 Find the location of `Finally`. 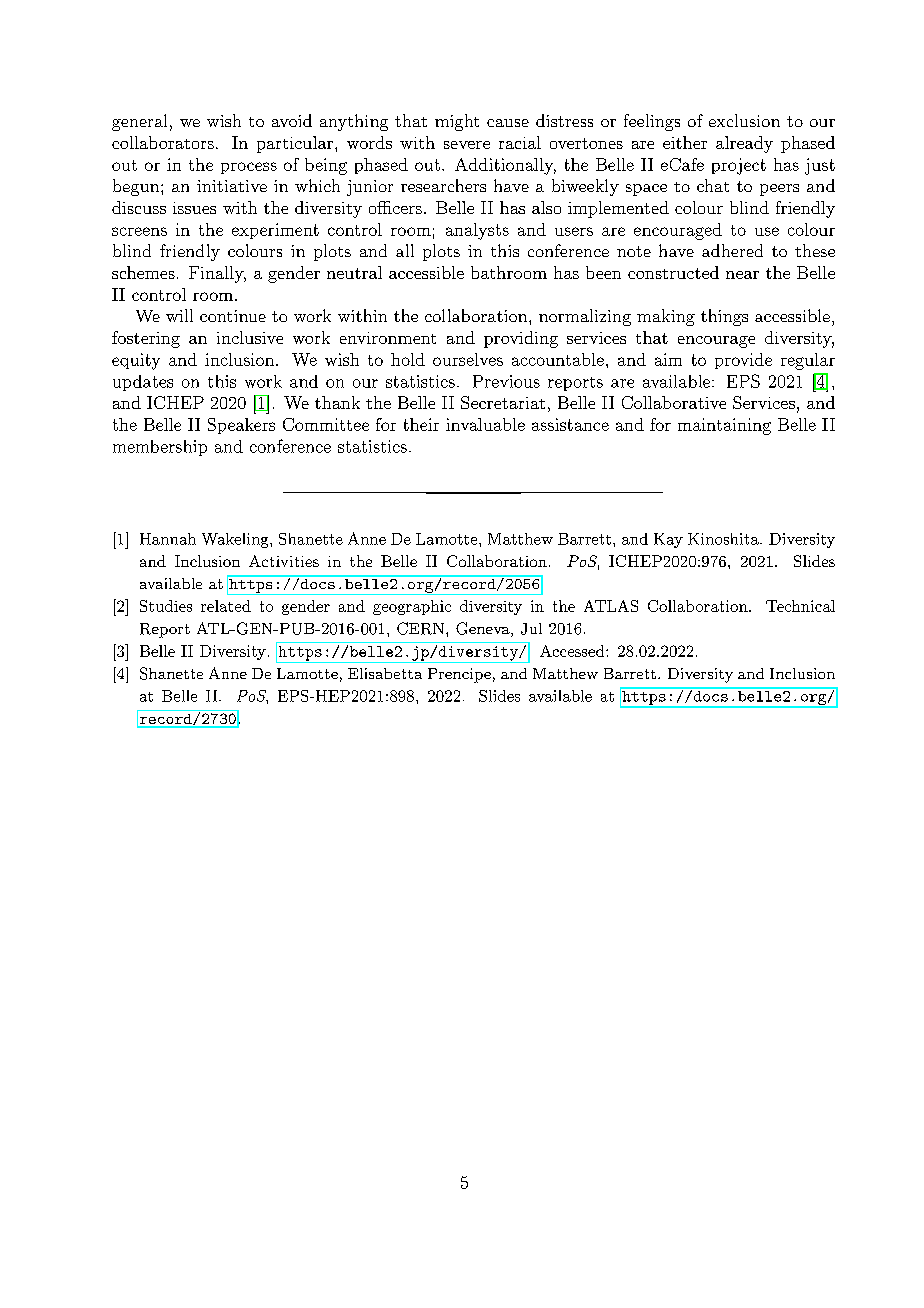

Finally is located at coordinates (217, 274).
